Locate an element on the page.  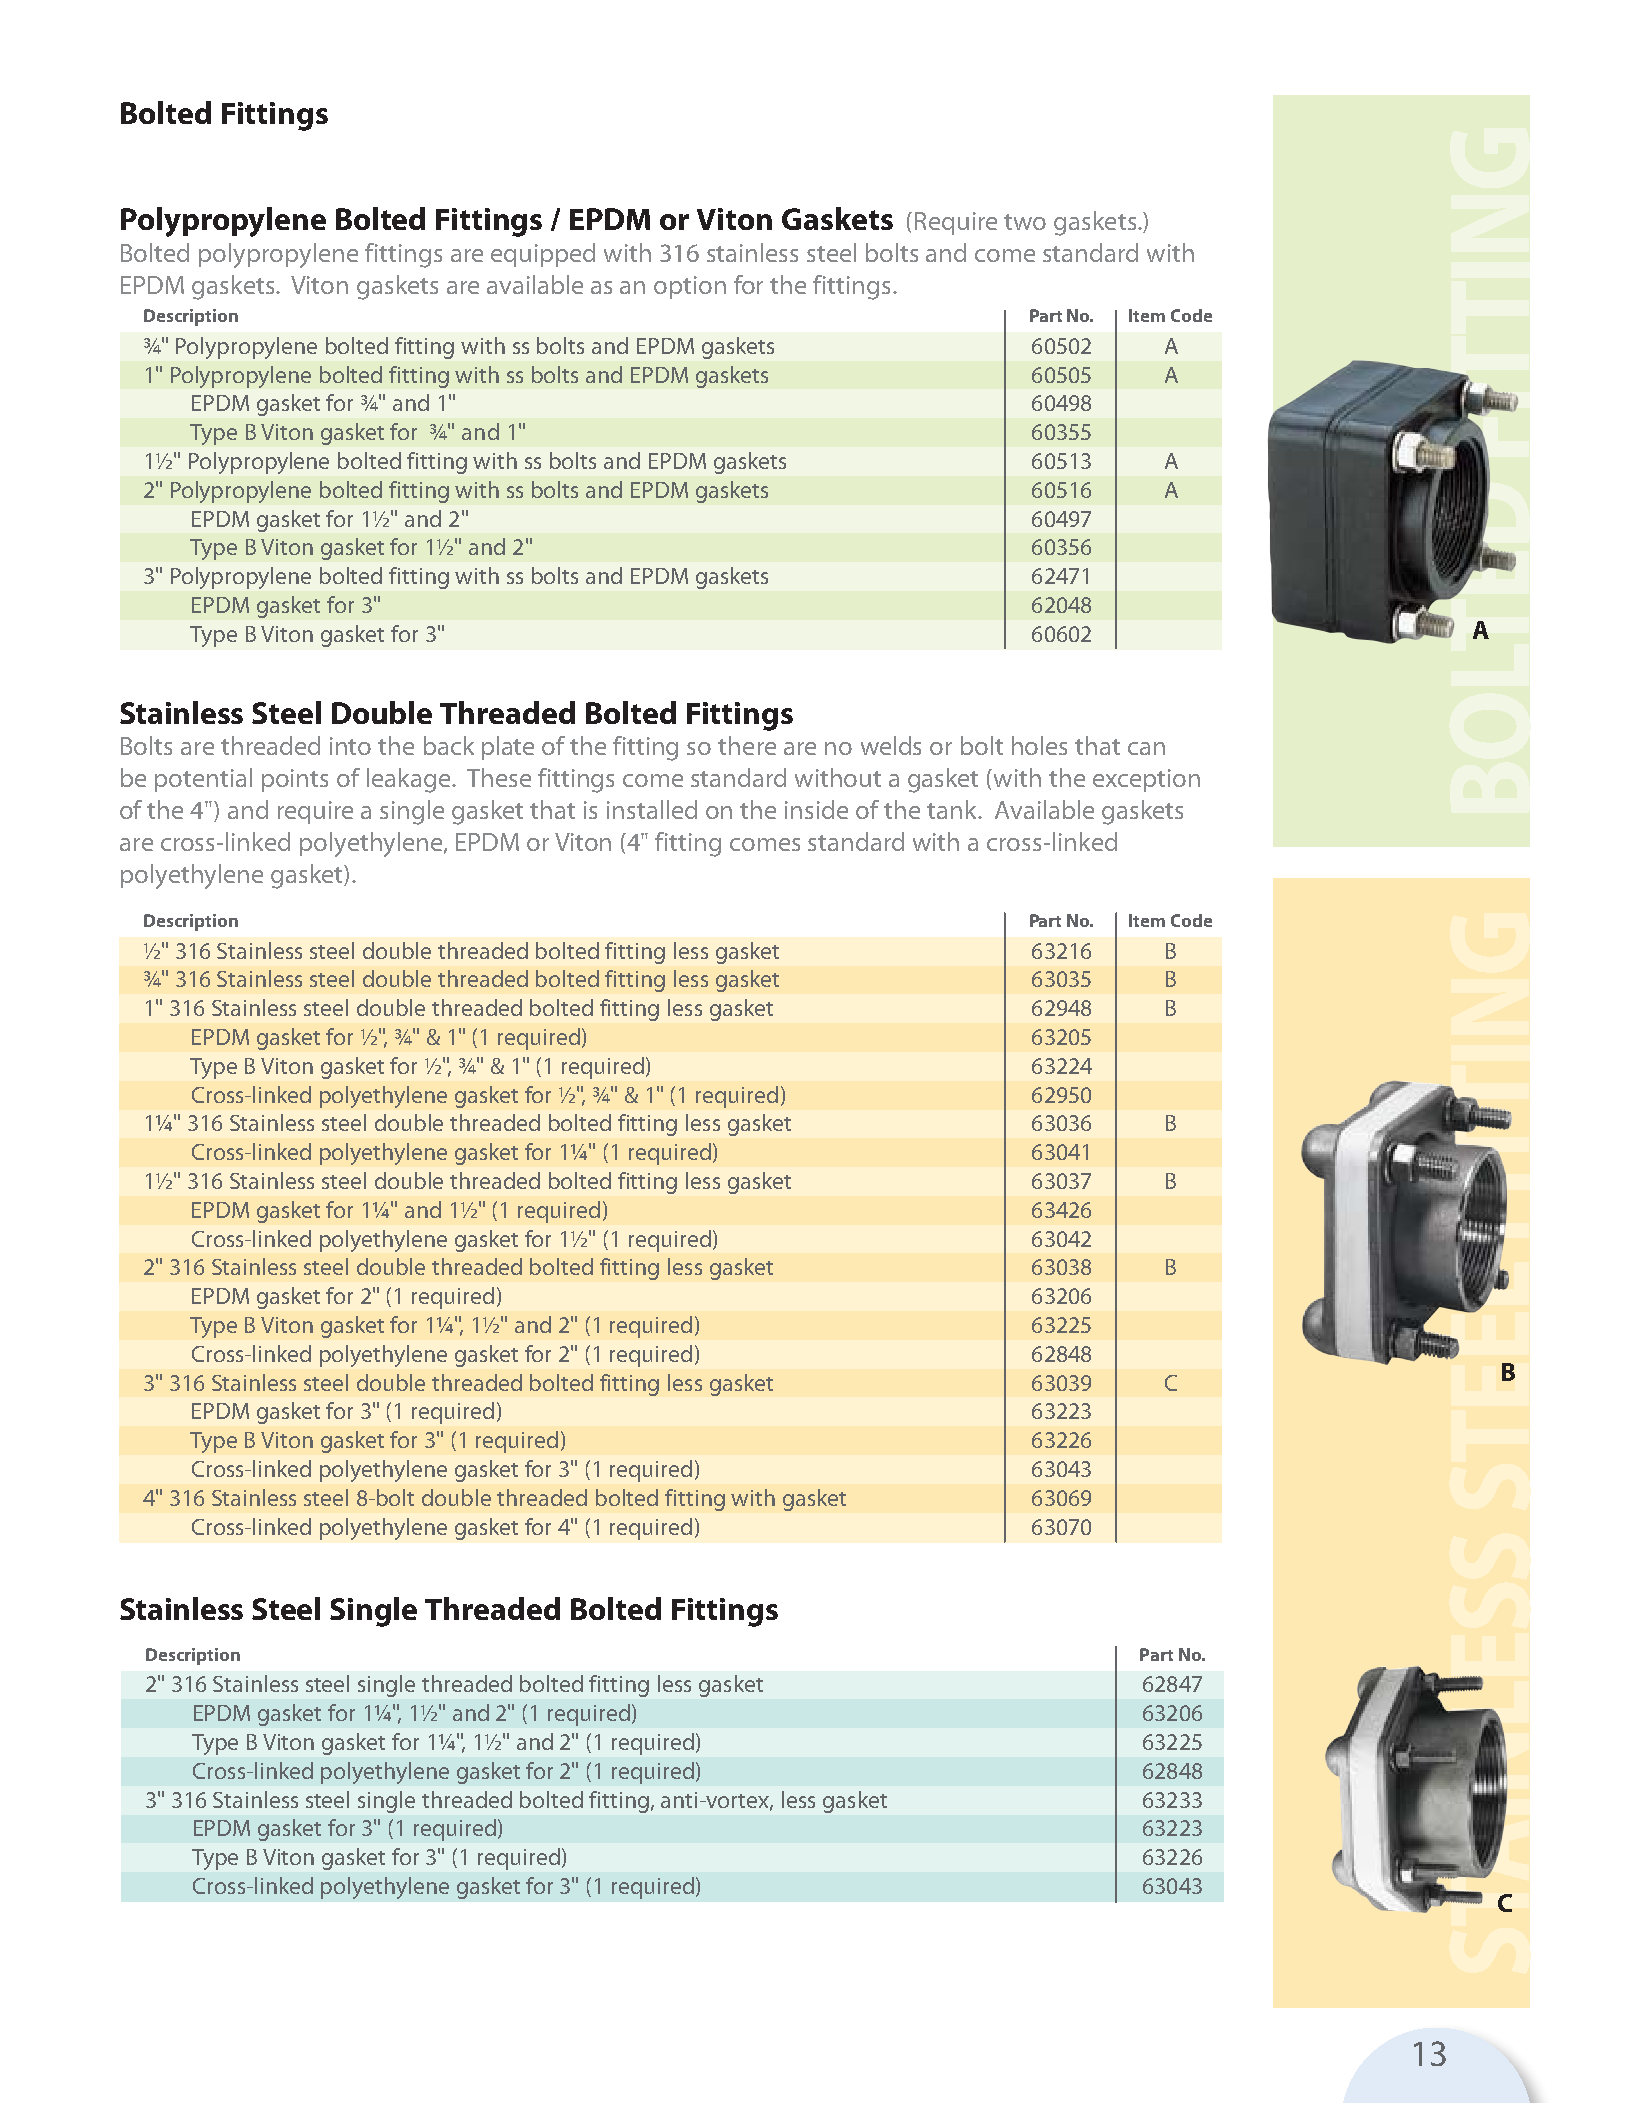
welds is located at coordinates (891, 745).
